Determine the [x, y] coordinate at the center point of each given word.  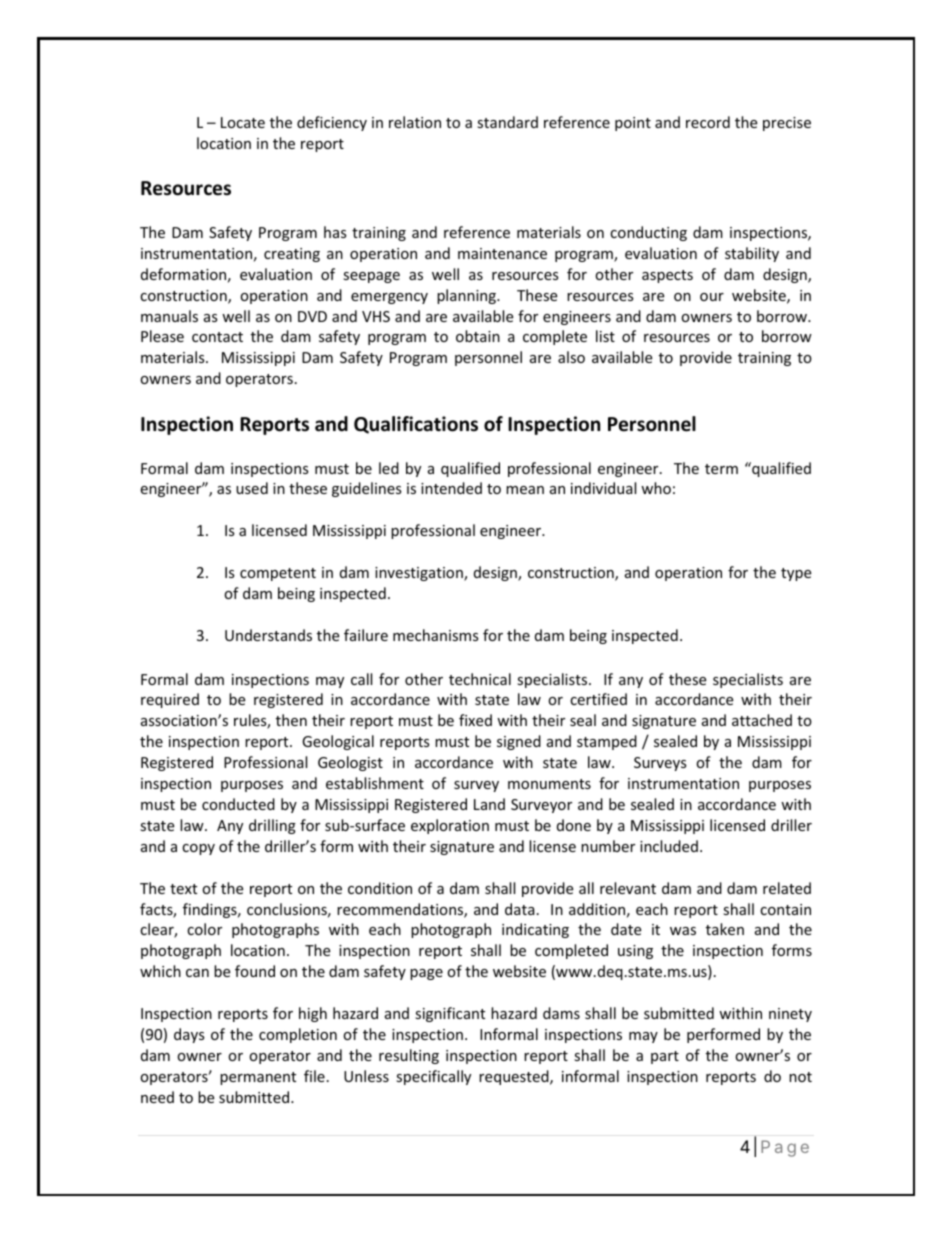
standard [507, 122]
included [669, 846]
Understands [268, 635]
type [796, 574]
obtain [478, 336]
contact [217, 337]
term [721, 469]
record [708, 122]
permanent [258, 1078]
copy [198, 849]
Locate [243, 122]
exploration [450, 826]
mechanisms [436, 635]
